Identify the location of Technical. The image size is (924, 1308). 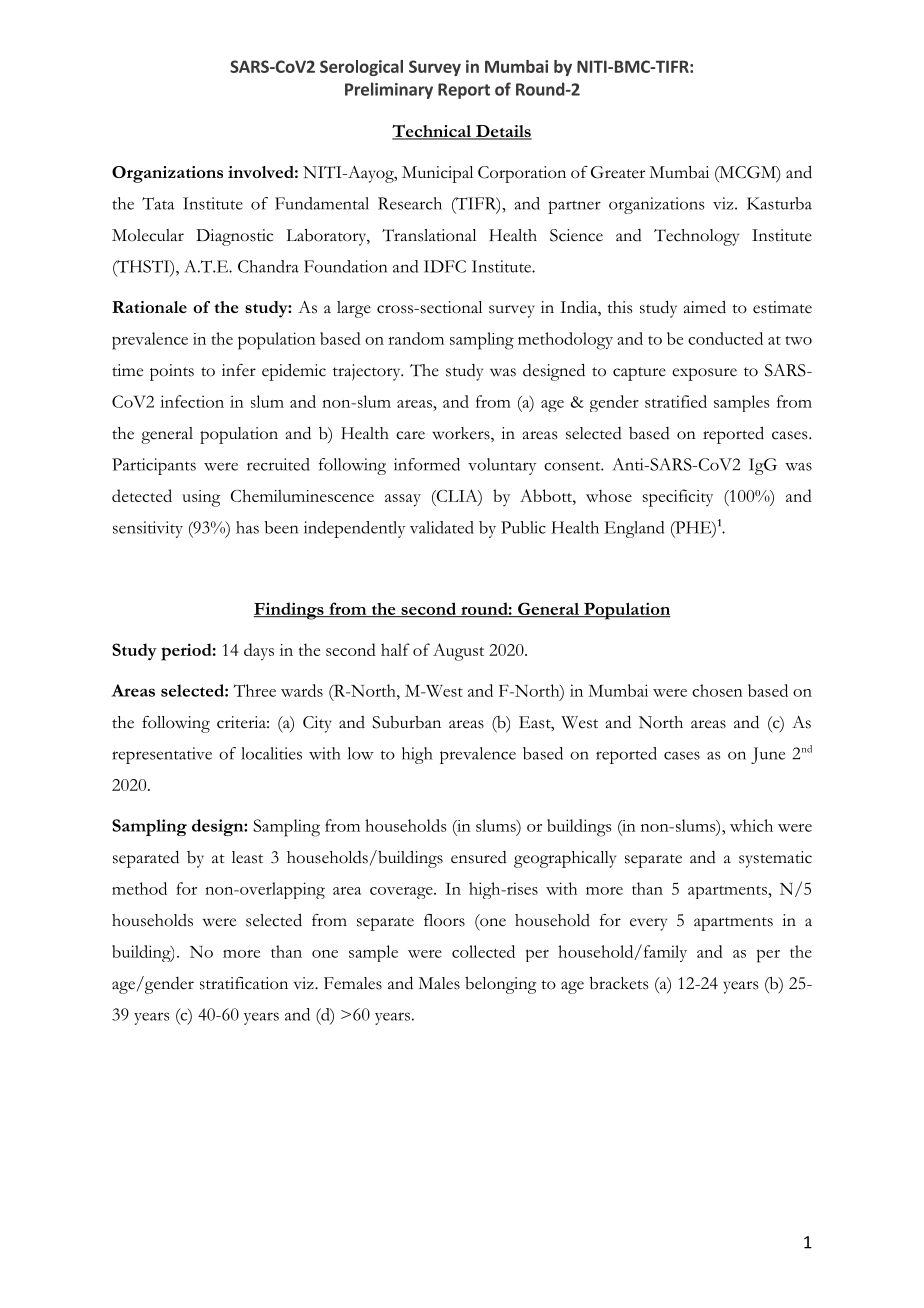
(432, 132).
